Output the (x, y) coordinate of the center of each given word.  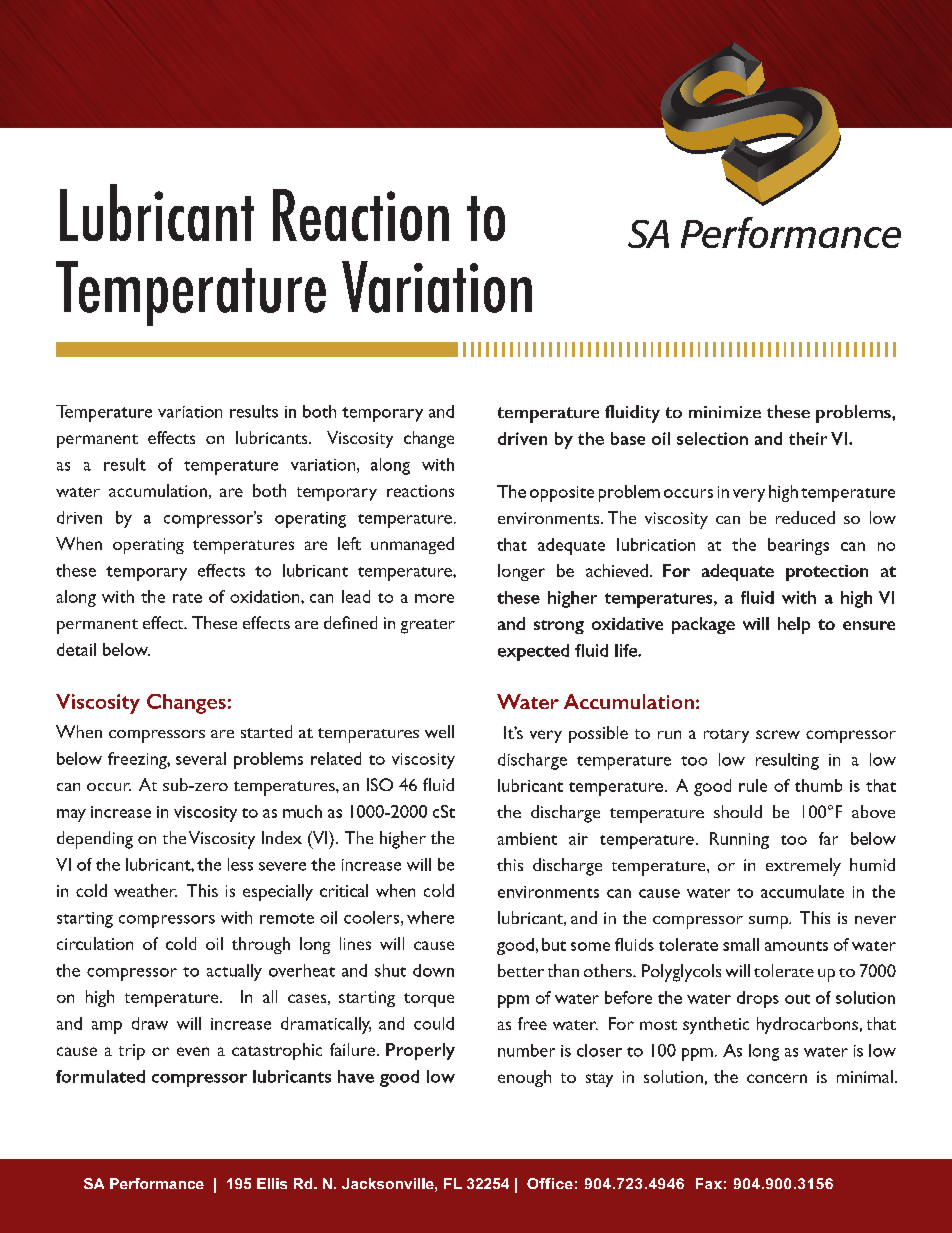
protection (827, 573)
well (439, 731)
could (434, 1023)
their (808, 438)
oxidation (266, 596)
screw (778, 734)
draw (150, 1023)
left (349, 543)
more (434, 598)
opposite (562, 494)
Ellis (272, 1183)
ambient (527, 838)
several (201, 758)
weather (145, 890)
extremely (803, 867)
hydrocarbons (807, 1025)
